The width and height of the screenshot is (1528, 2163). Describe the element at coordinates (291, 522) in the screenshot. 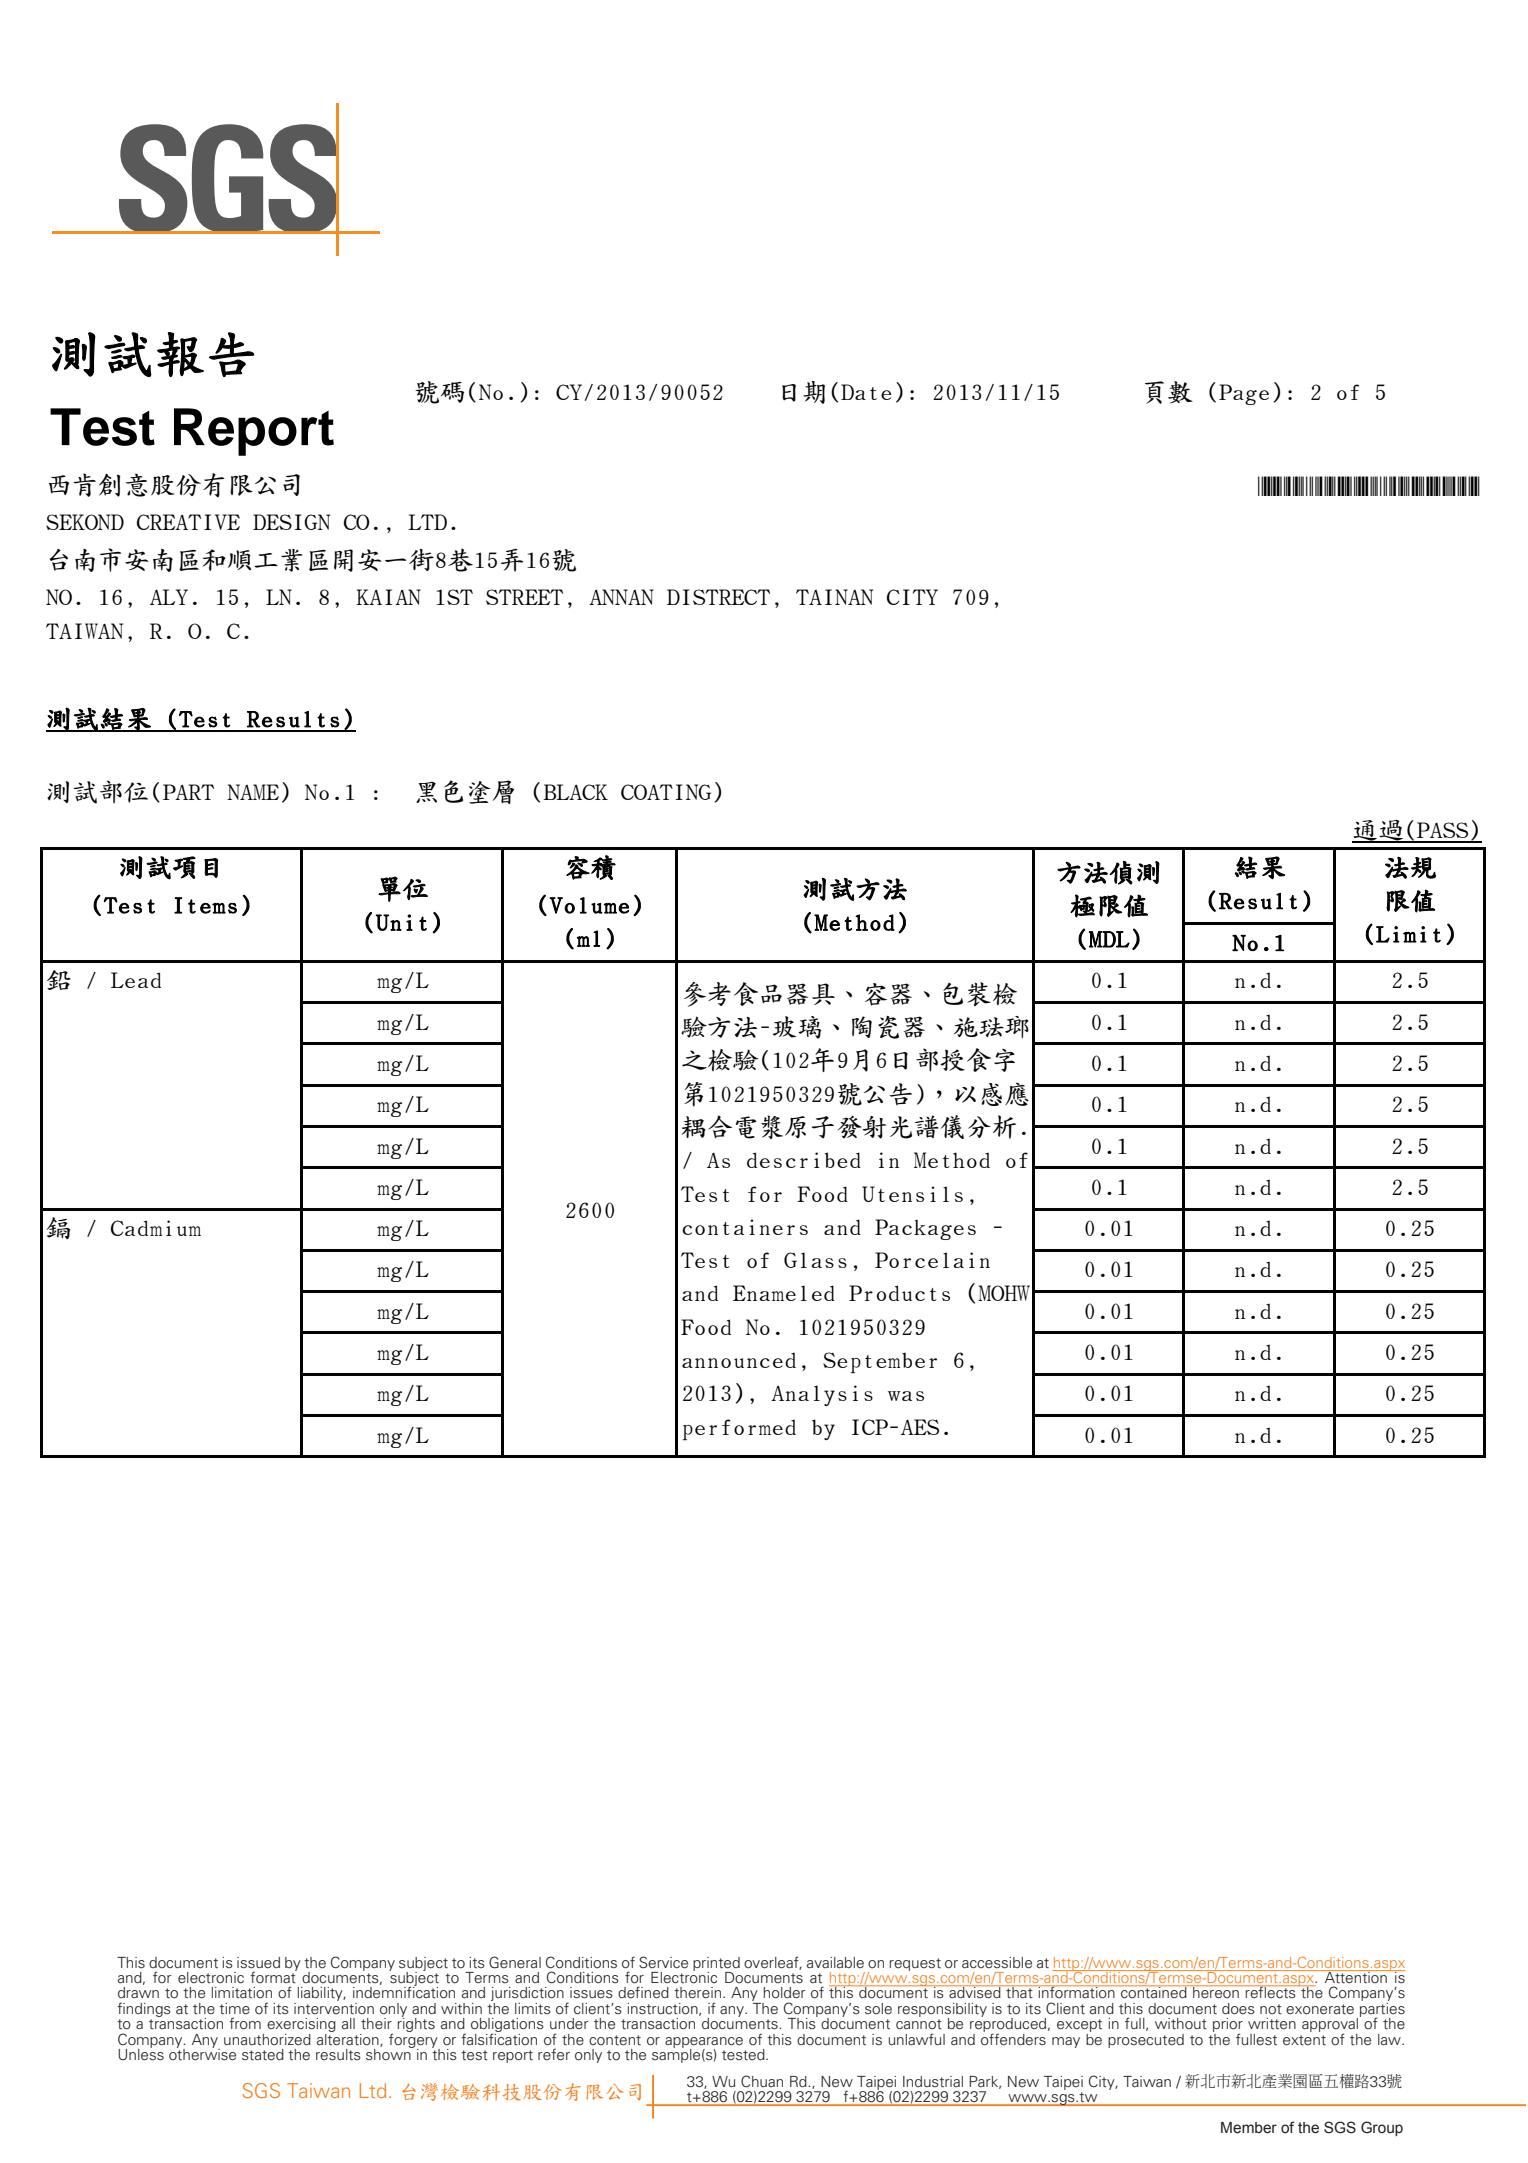

I see `DESIGN` at that location.
